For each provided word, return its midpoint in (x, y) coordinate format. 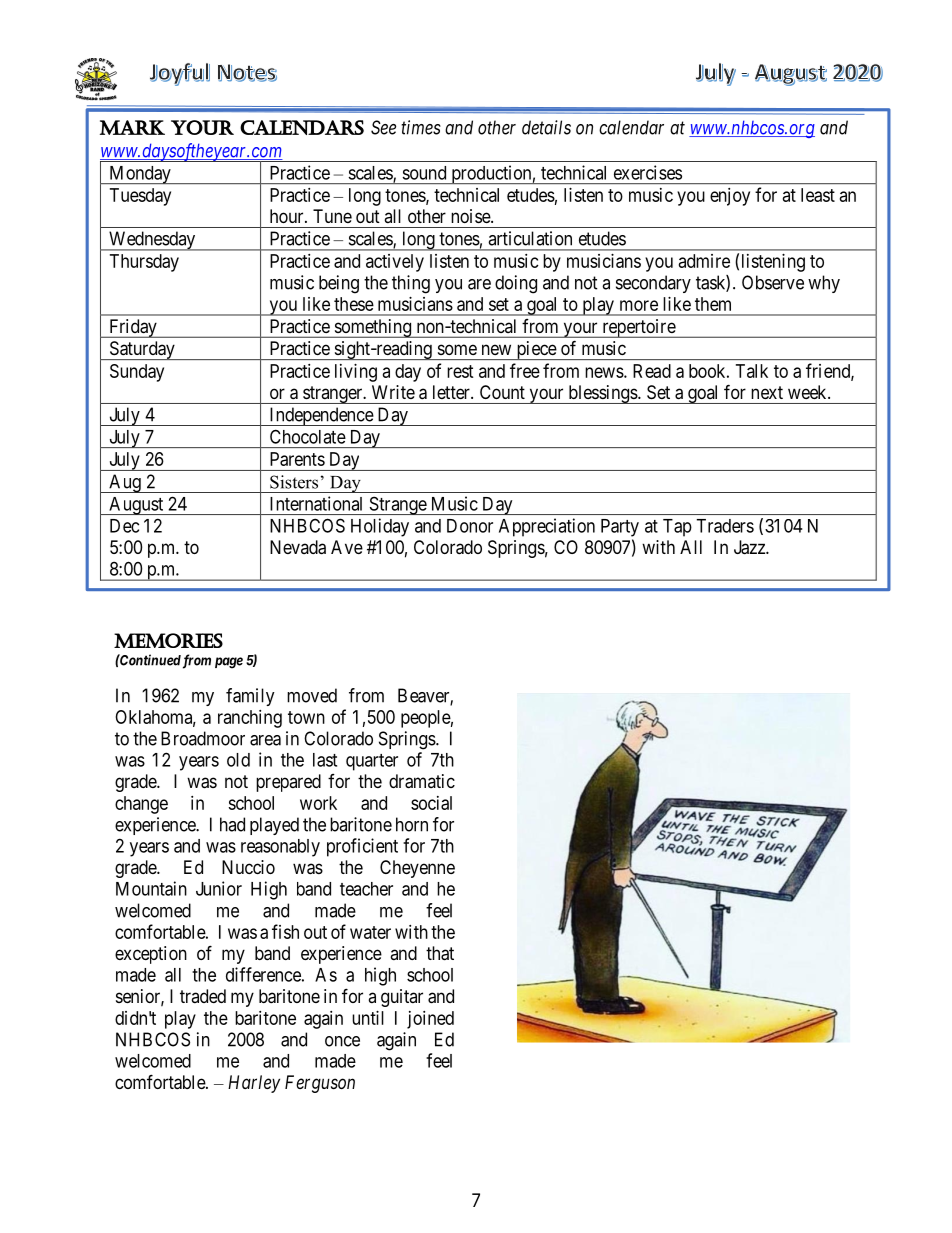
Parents (297, 459)
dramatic (422, 781)
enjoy (730, 197)
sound (424, 173)
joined (430, 1020)
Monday (140, 175)
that (440, 953)
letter (452, 392)
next (767, 392)
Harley (254, 1084)
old (238, 760)
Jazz (750, 547)
